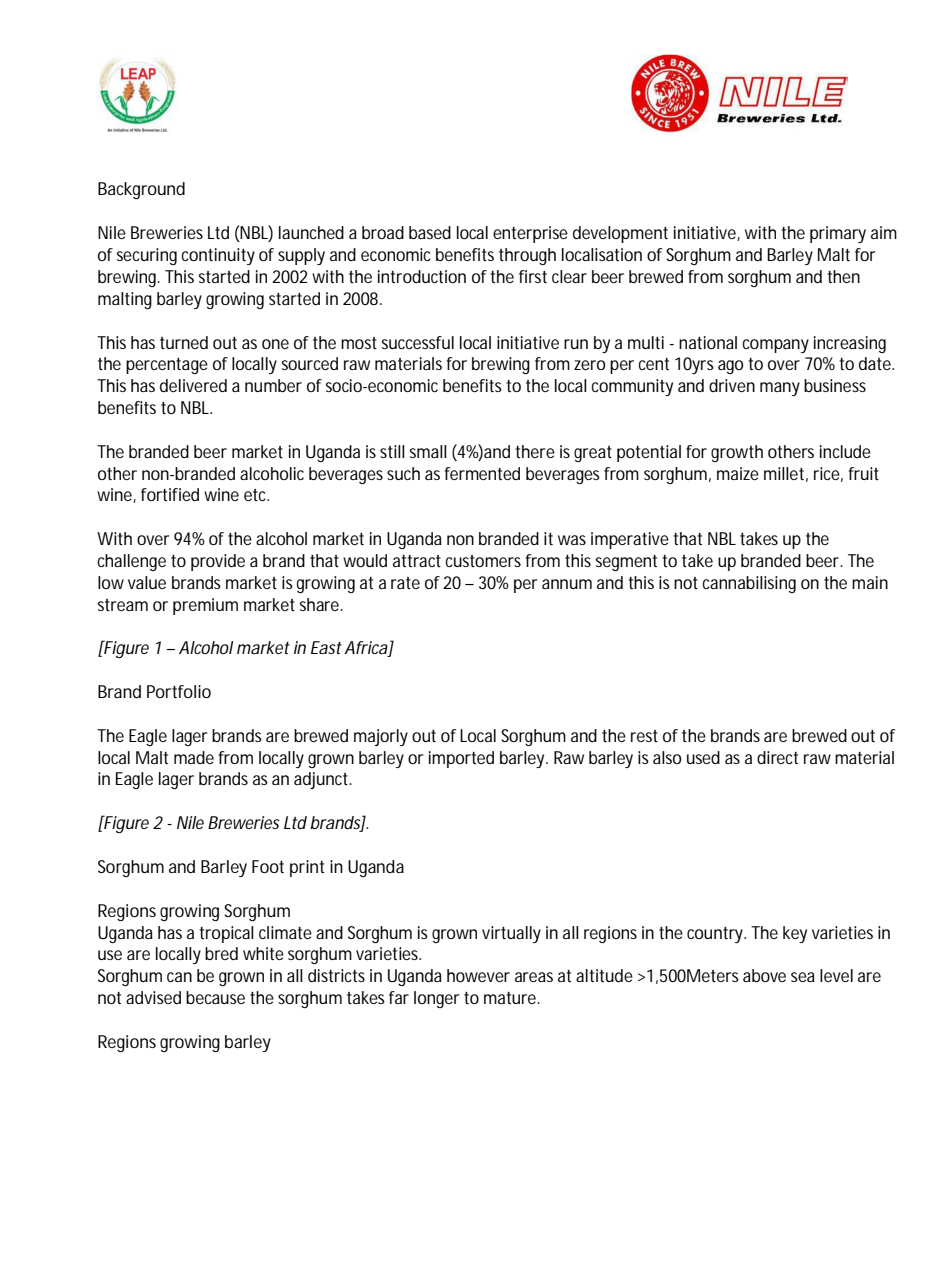 The image size is (952, 1272). Describe the element at coordinates (777, 757) in the page. I see `direct` at that location.
